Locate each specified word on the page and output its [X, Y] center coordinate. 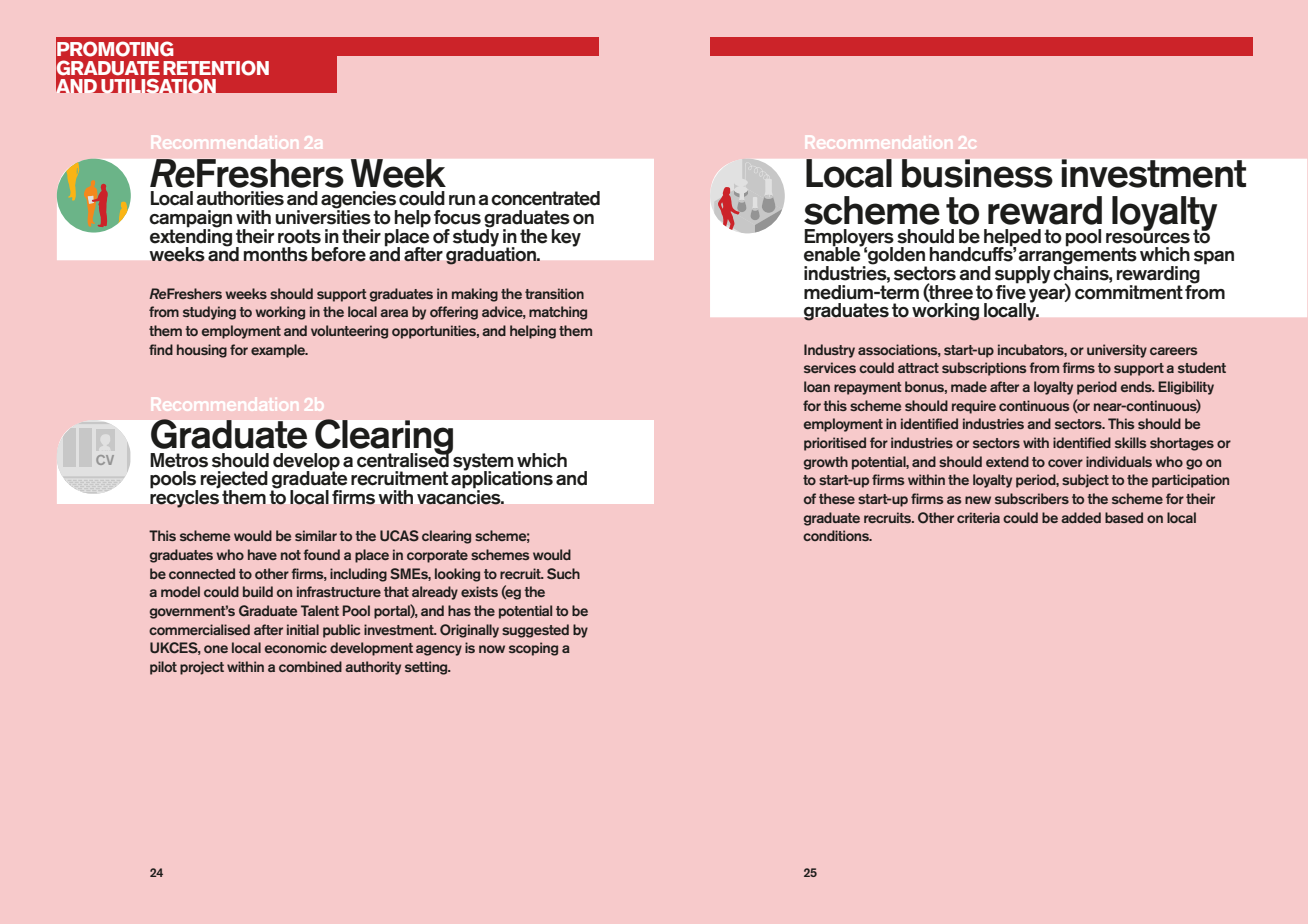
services [830, 367]
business [977, 173]
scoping [533, 649]
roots [299, 236]
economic [296, 647]
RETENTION [216, 68]
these [837, 498]
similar [316, 535]
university [1117, 351]
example [279, 351]
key [566, 238]
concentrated [545, 198]
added [1081, 517]
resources [1148, 237]
